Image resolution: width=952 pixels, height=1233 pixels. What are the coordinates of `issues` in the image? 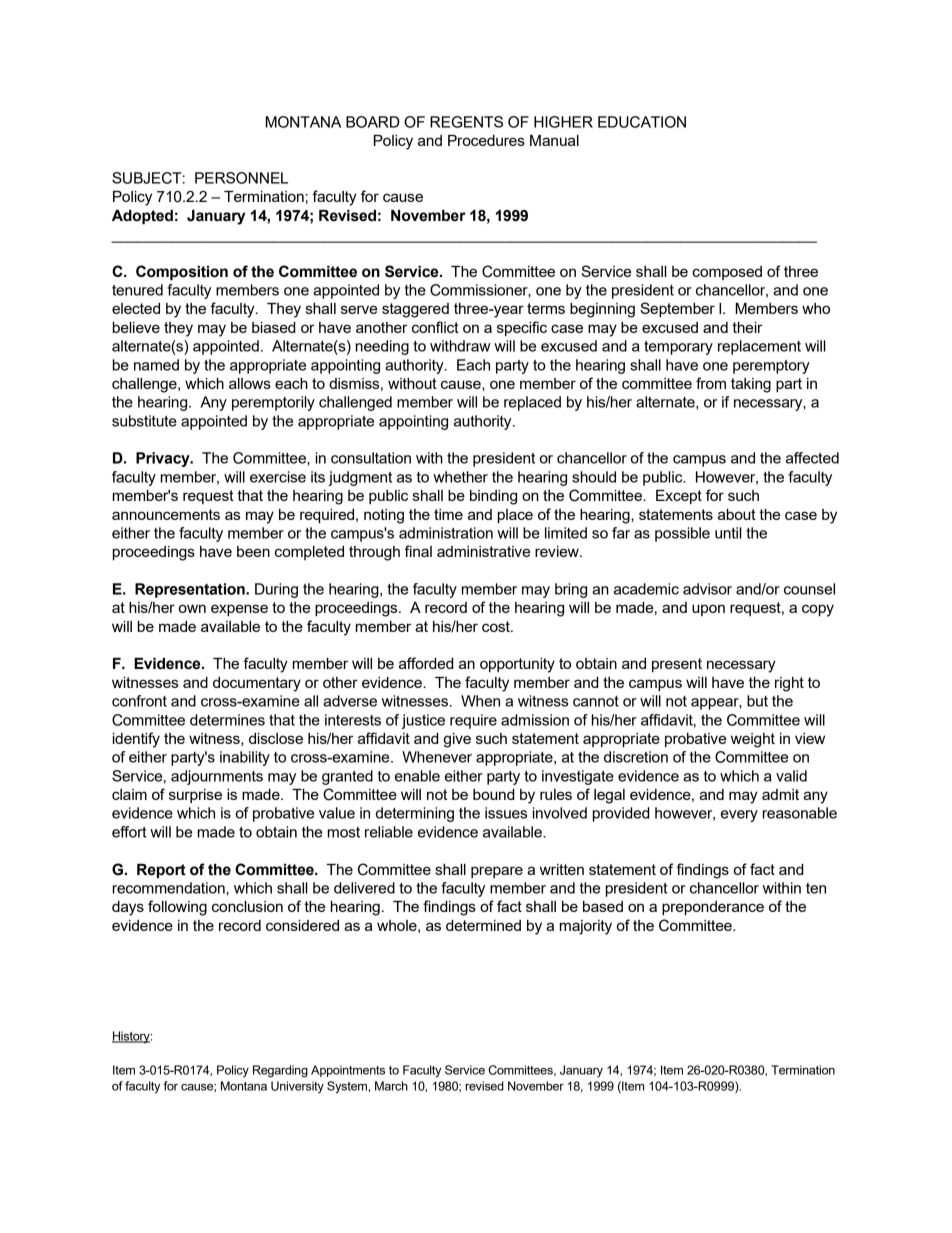 It's located at (506, 813).
